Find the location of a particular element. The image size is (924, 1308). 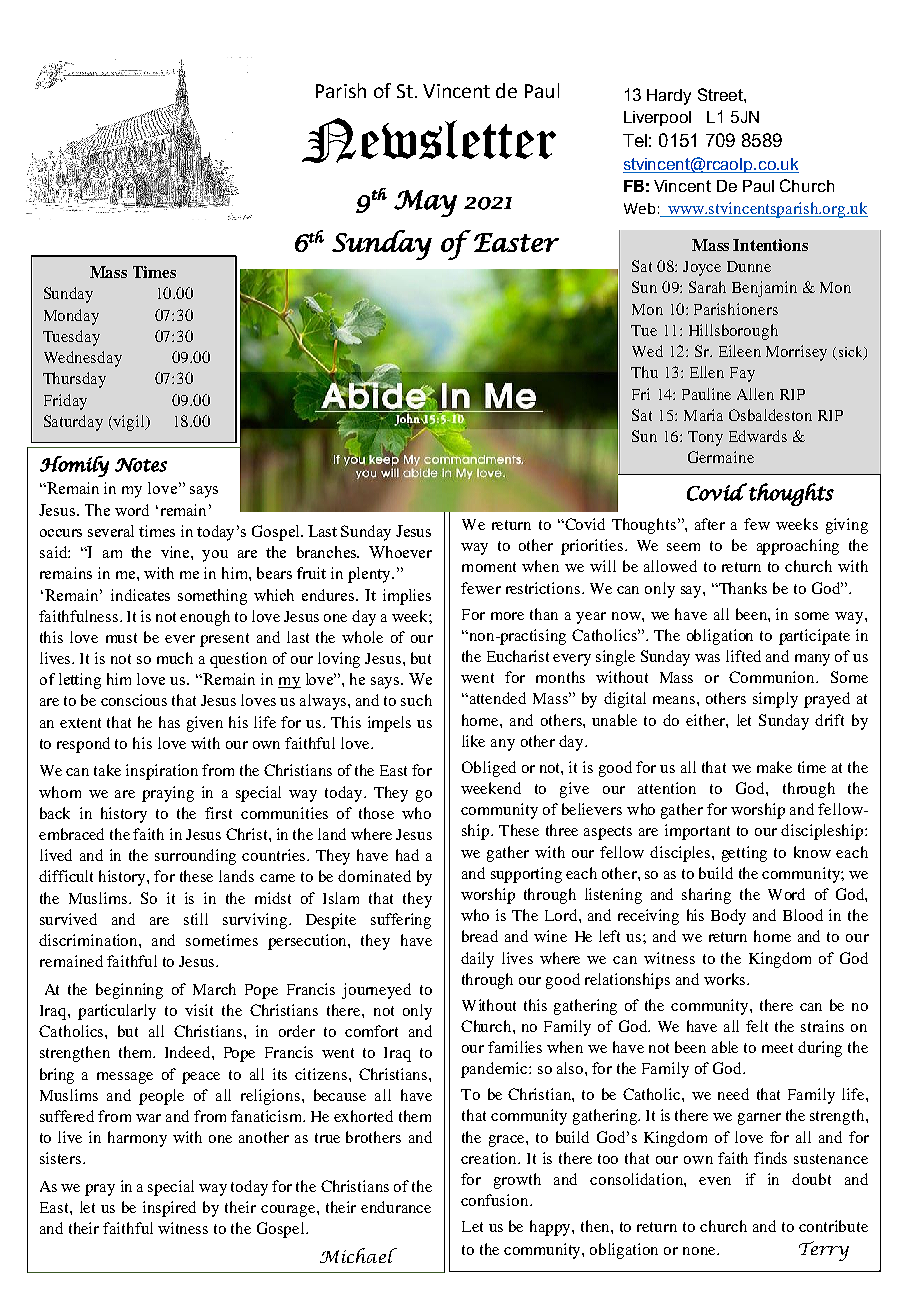

Monday is located at coordinates (71, 317).
